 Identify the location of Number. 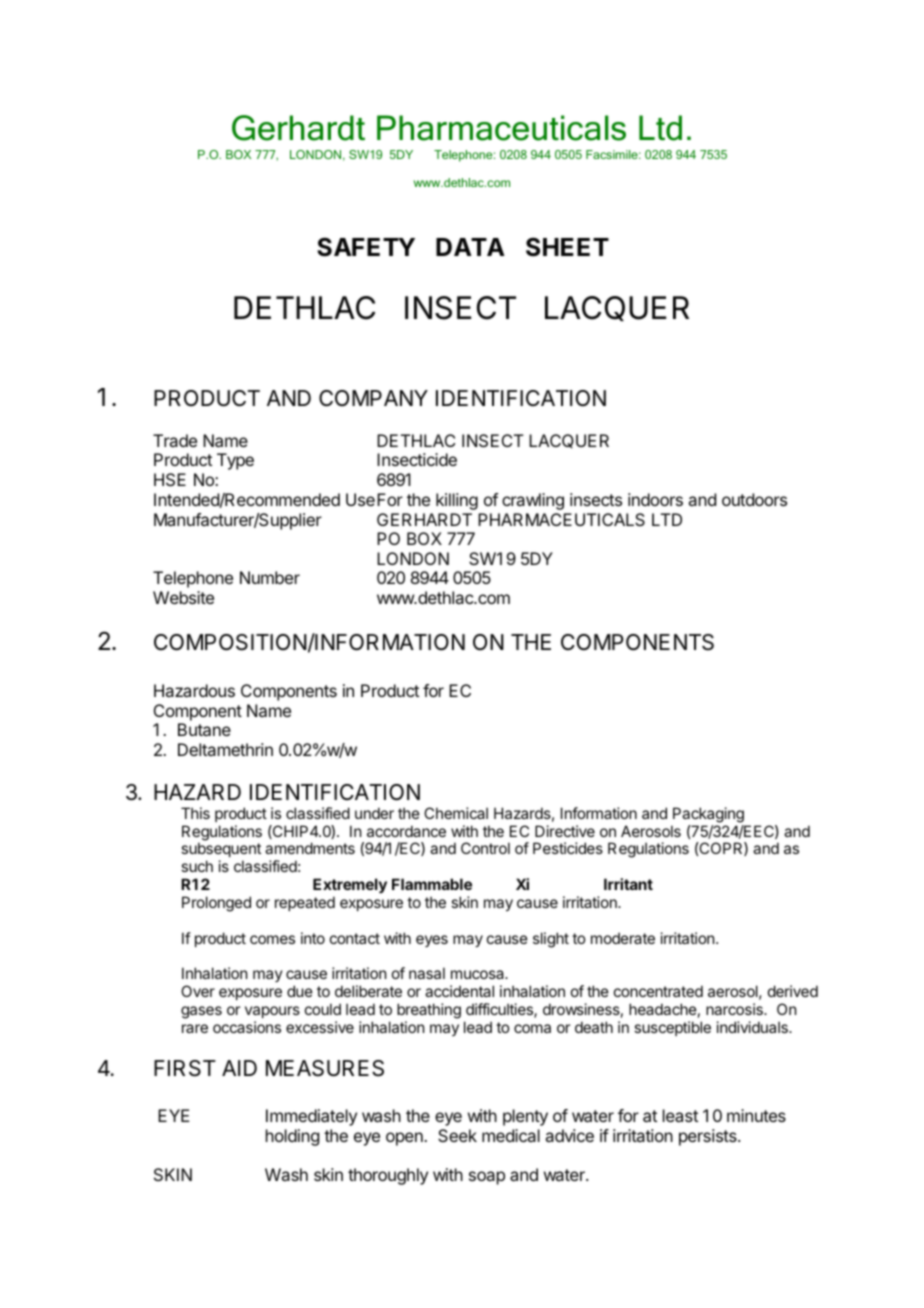
(270, 577).
